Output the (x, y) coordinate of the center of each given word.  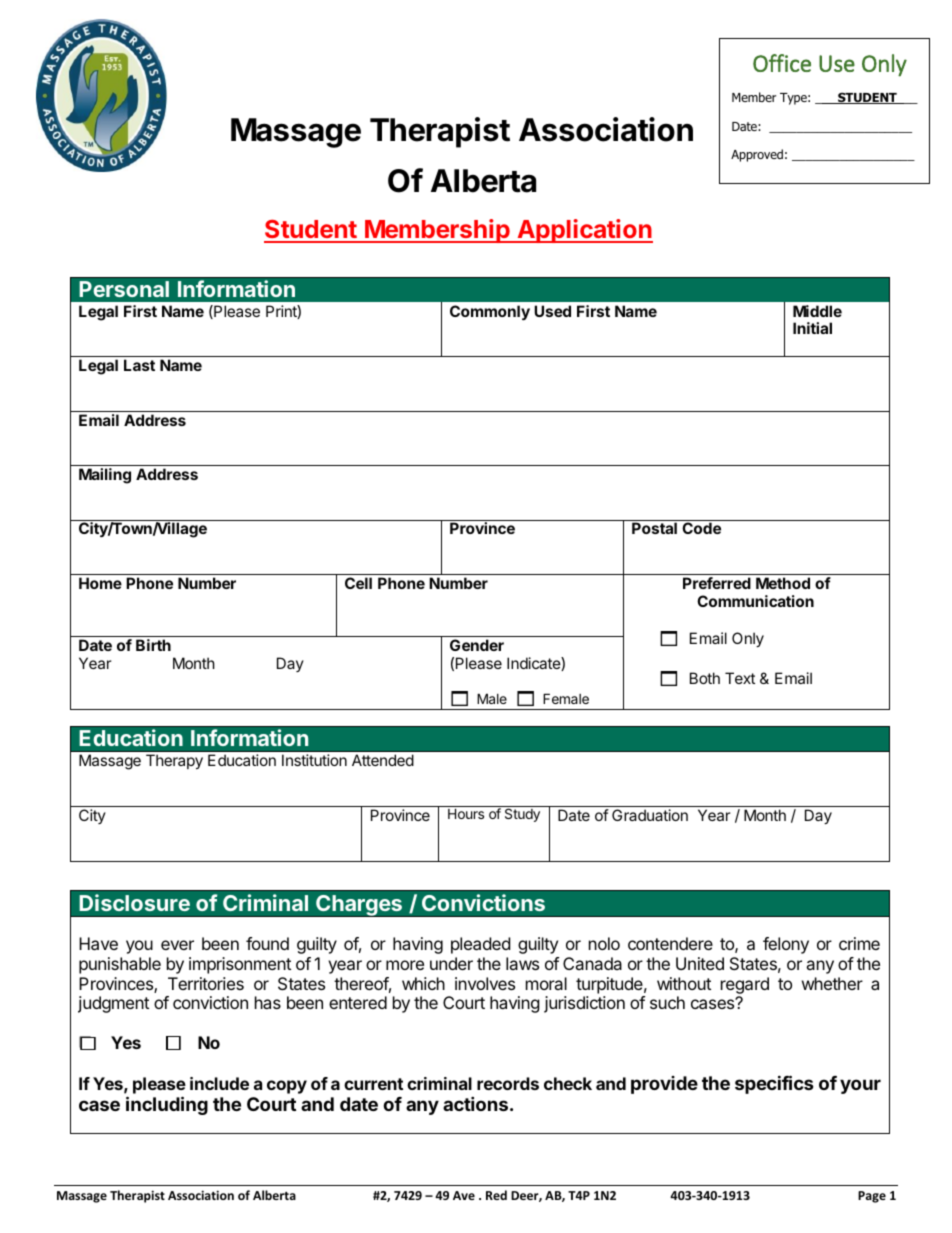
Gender (477, 645)
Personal (124, 289)
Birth (153, 645)
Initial (812, 328)
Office (782, 63)
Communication (755, 601)
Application (584, 231)
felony (786, 945)
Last (139, 365)
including (167, 1105)
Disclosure (134, 902)
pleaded (480, 945)
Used (552, 311)
